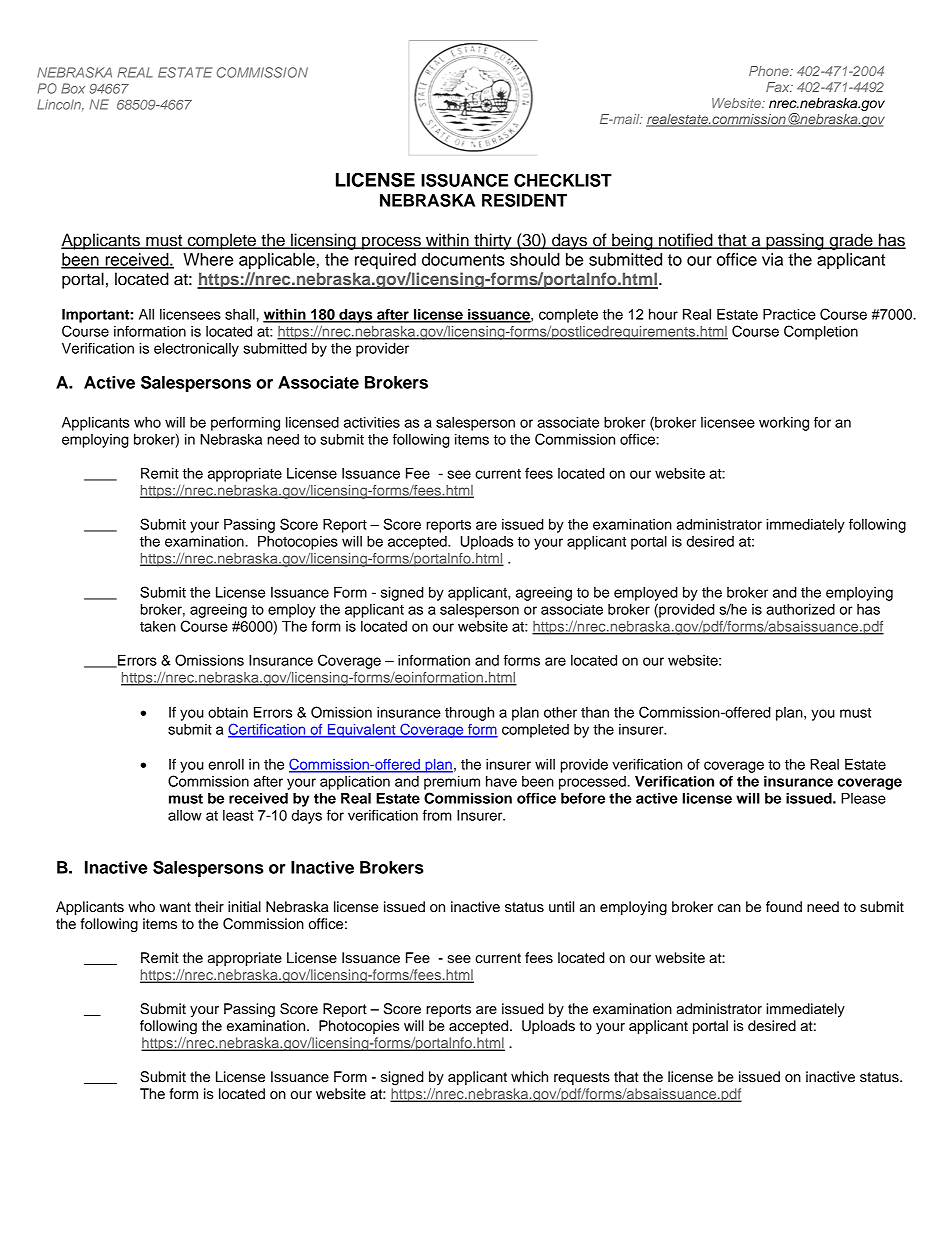  I want to click on Fax, so click(779, 87).
